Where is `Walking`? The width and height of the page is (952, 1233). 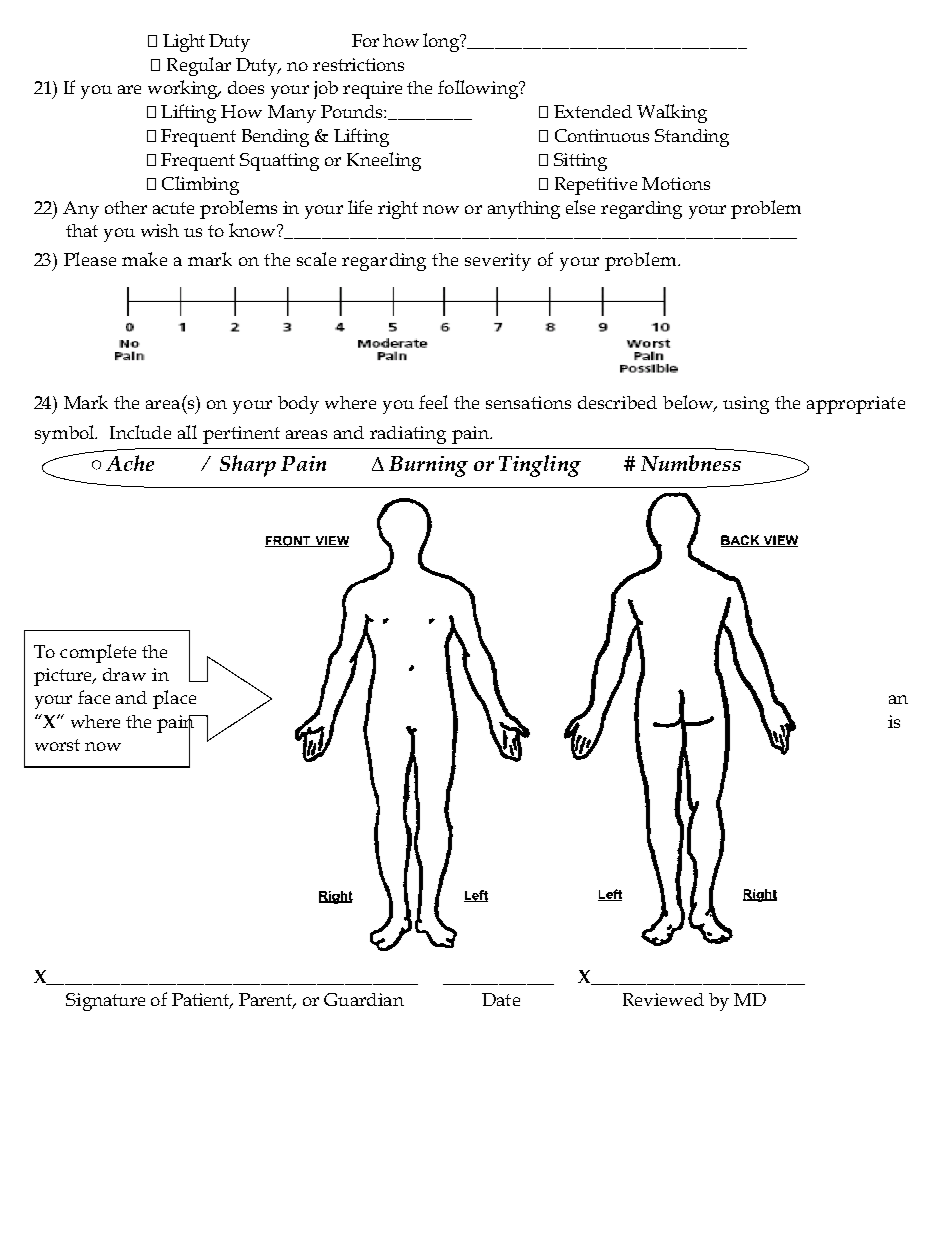
Walking is located at coordinates (672, 113).
